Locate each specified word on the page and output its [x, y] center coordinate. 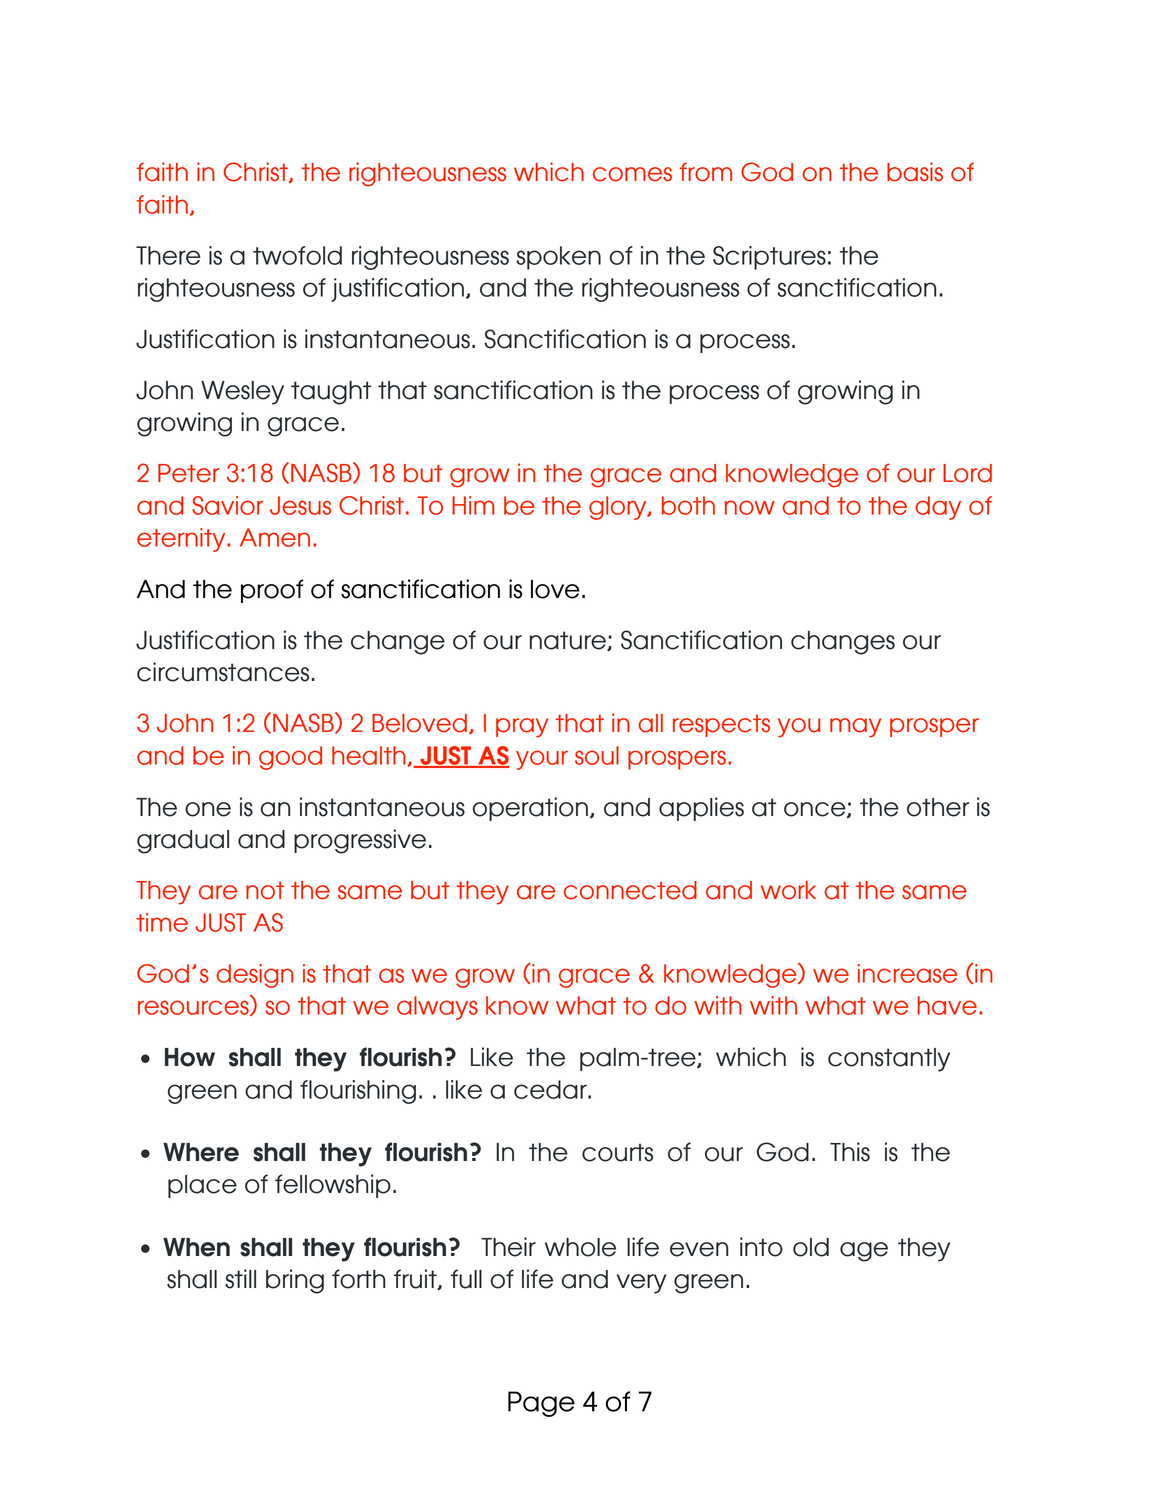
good [290, 758]
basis [915, 172]
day [938, 508]
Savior [227, 505]
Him [473, 505]
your [542, 760]
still [240, 1279]
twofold [297, 255]
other [938, 807]
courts [617, 1152]
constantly [889, 1060]
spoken [558, 258]
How [190, 1057]
